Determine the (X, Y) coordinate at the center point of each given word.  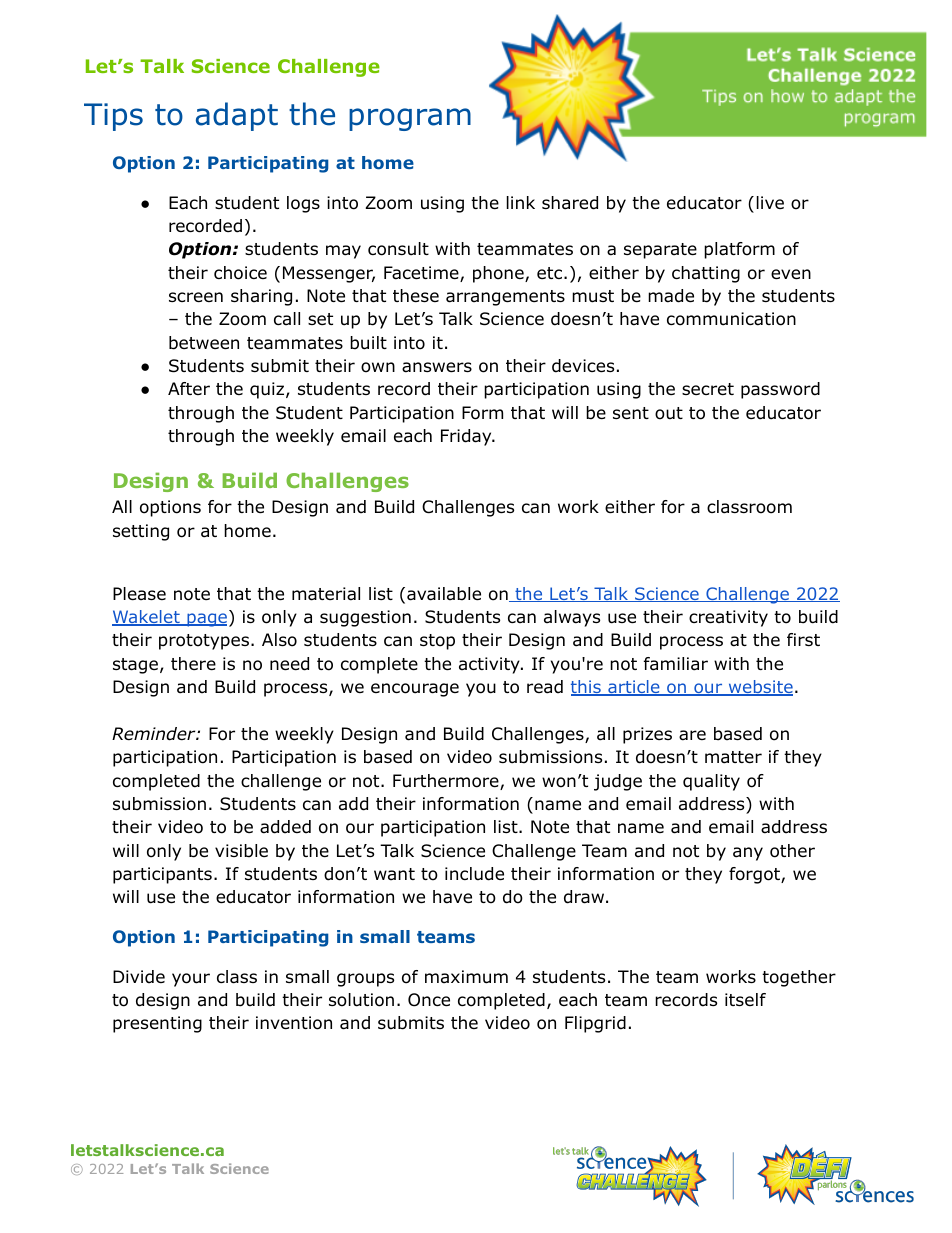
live (770, 202)
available (444, 594)
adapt (237, 116)
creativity (728, 618)
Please (139, 594)
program (410, 119)
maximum (466, 977)
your (191, 980)
